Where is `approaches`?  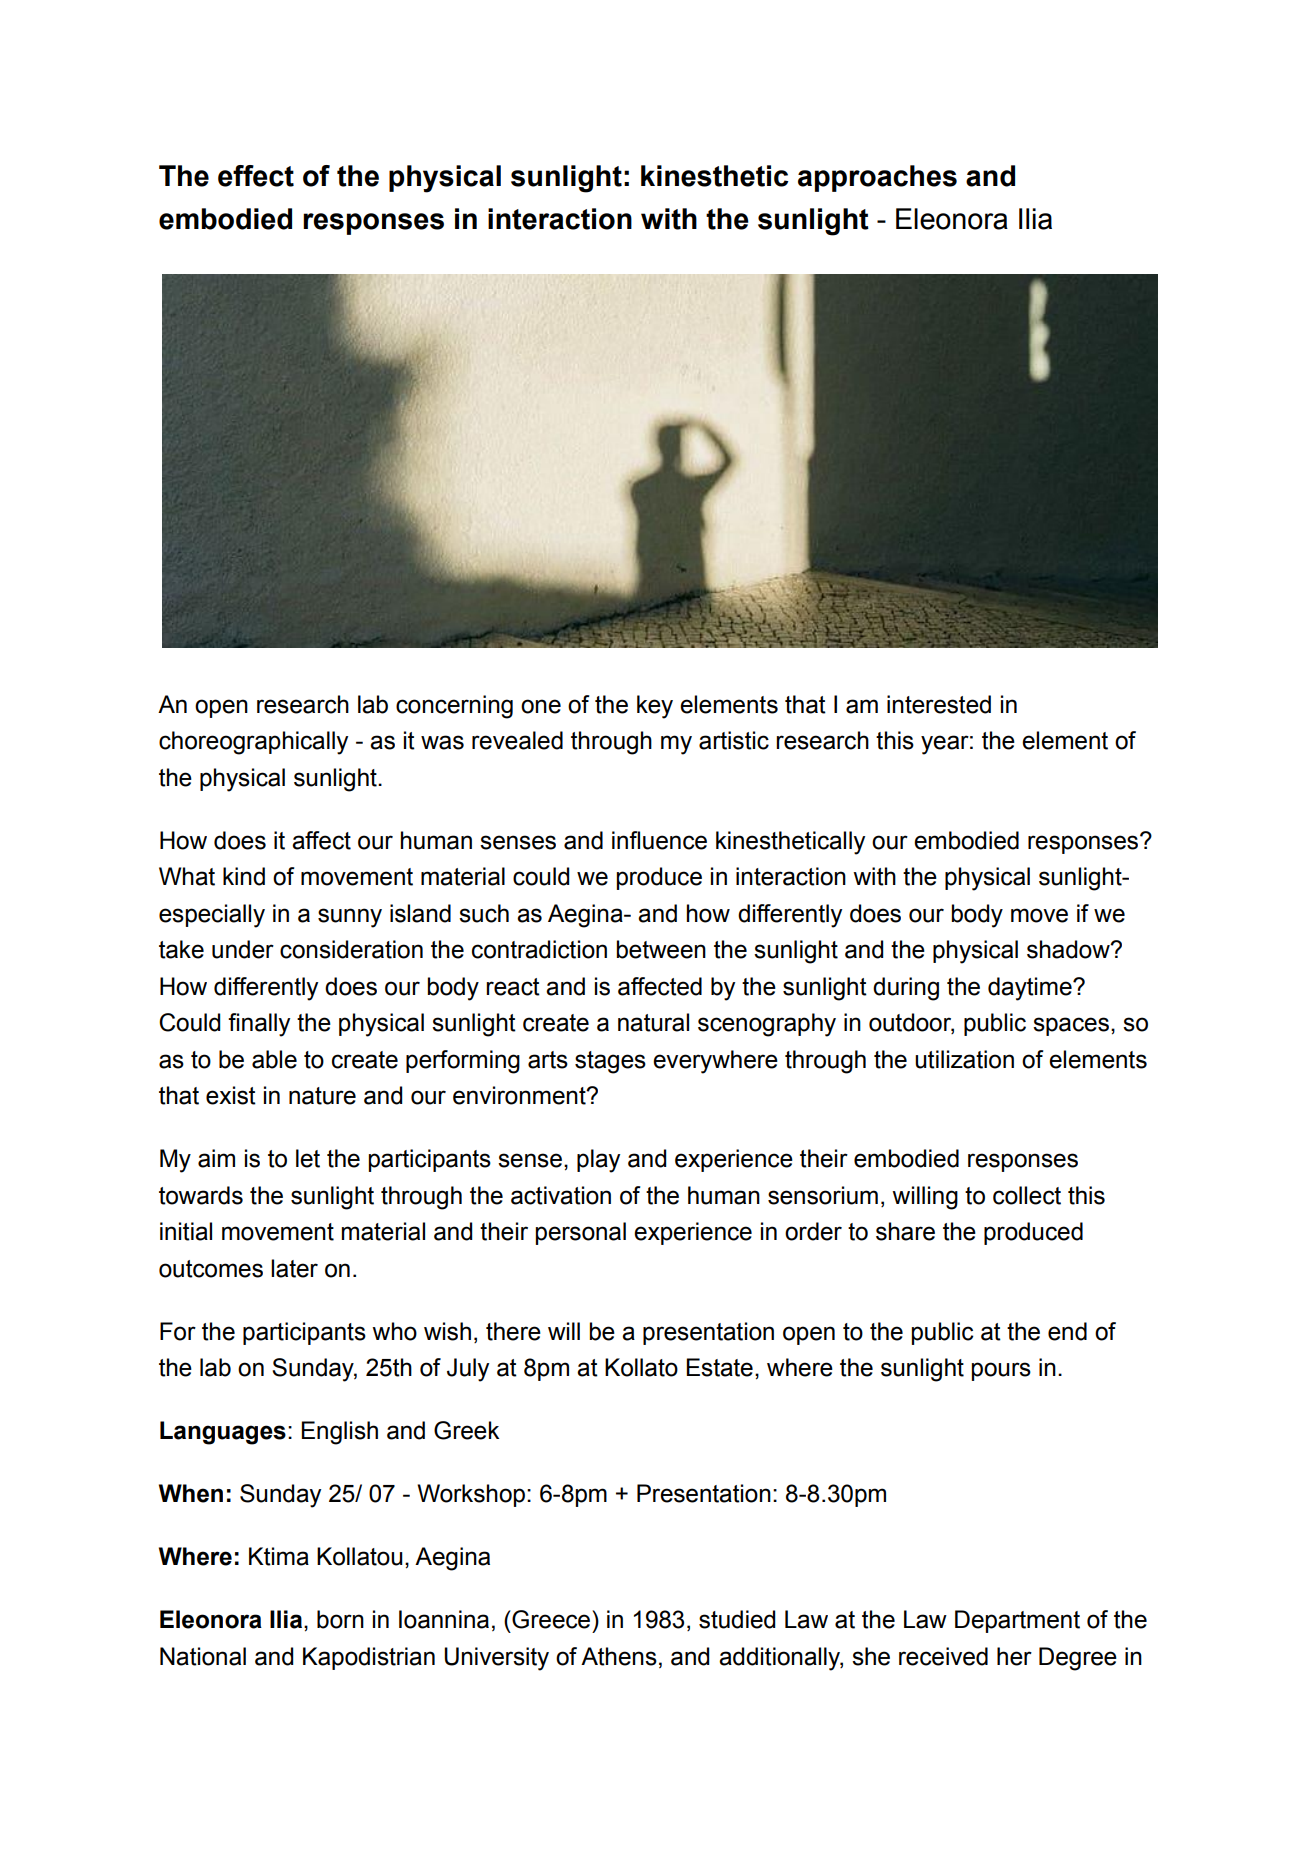 approaches is located at coordinates (877, 178).
